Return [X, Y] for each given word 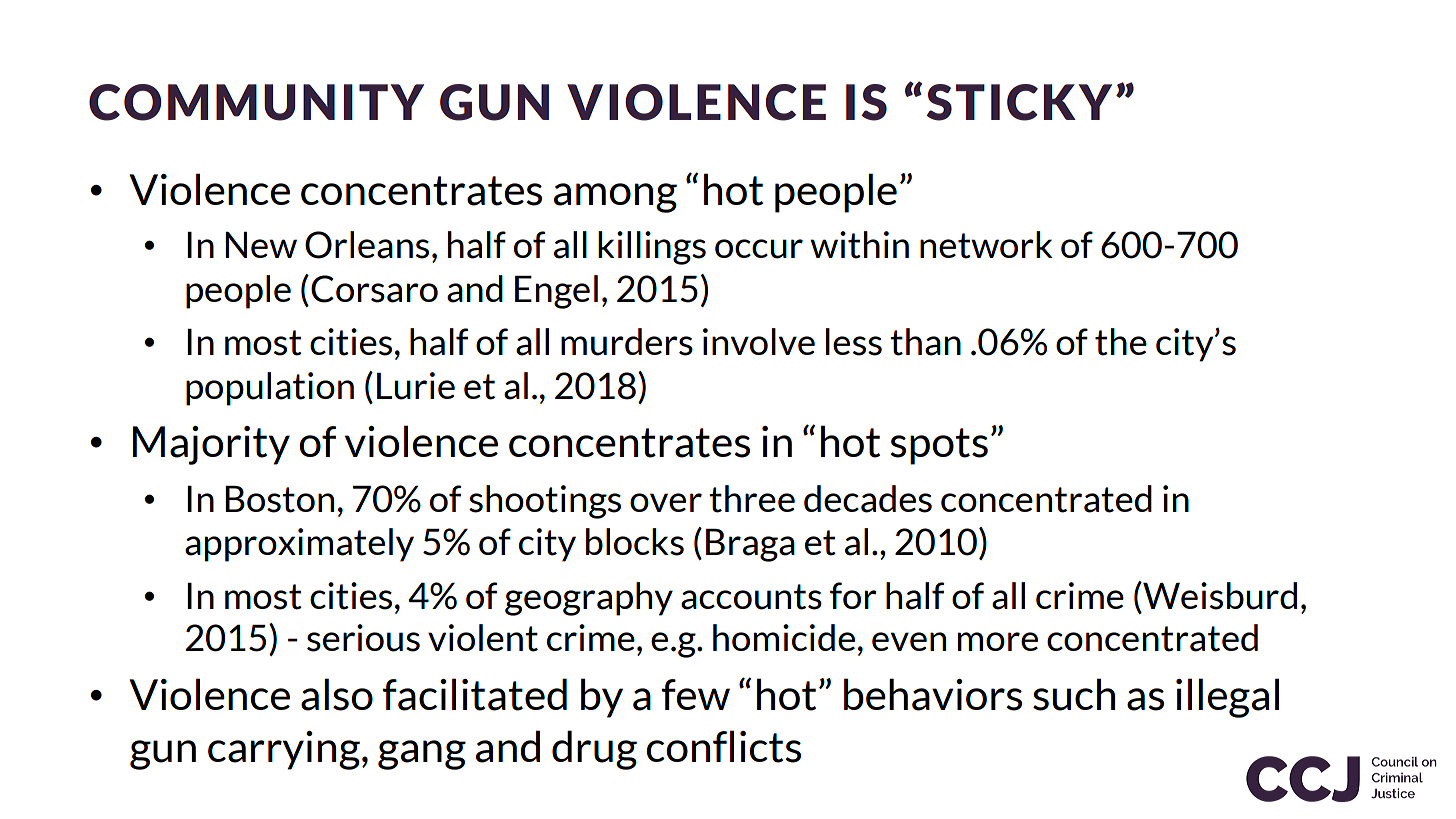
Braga [750, 545]
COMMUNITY [256, 102]
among [615, 198]
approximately [299, 545]
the [1121, 342]
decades [868, 499]
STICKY [1019, 102]
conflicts [723, 746]
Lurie [416, 386]
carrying [284, 750]
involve [759, 341]
